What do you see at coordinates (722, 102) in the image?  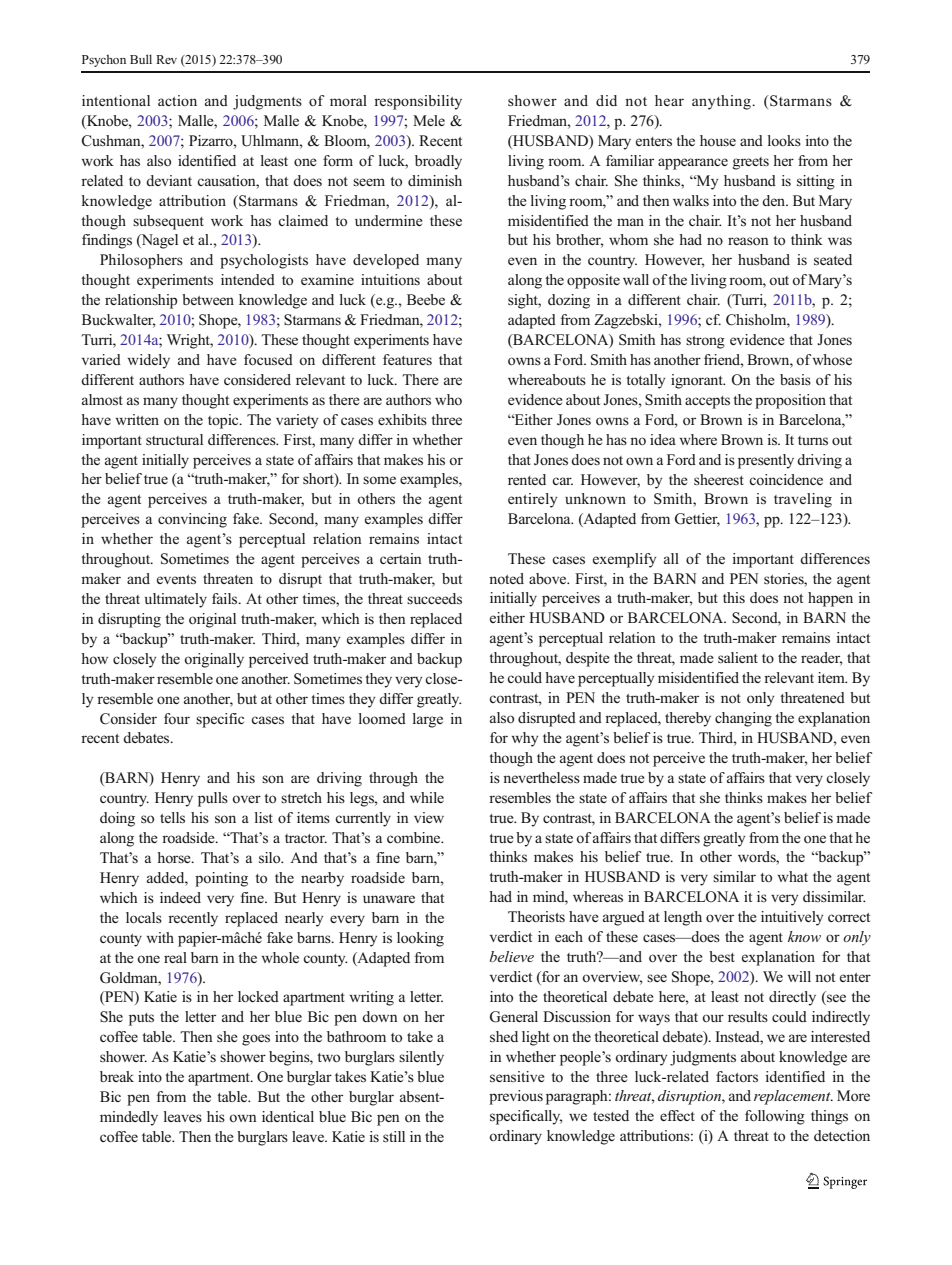 I see `anything` at bounding box center [722, 102].
